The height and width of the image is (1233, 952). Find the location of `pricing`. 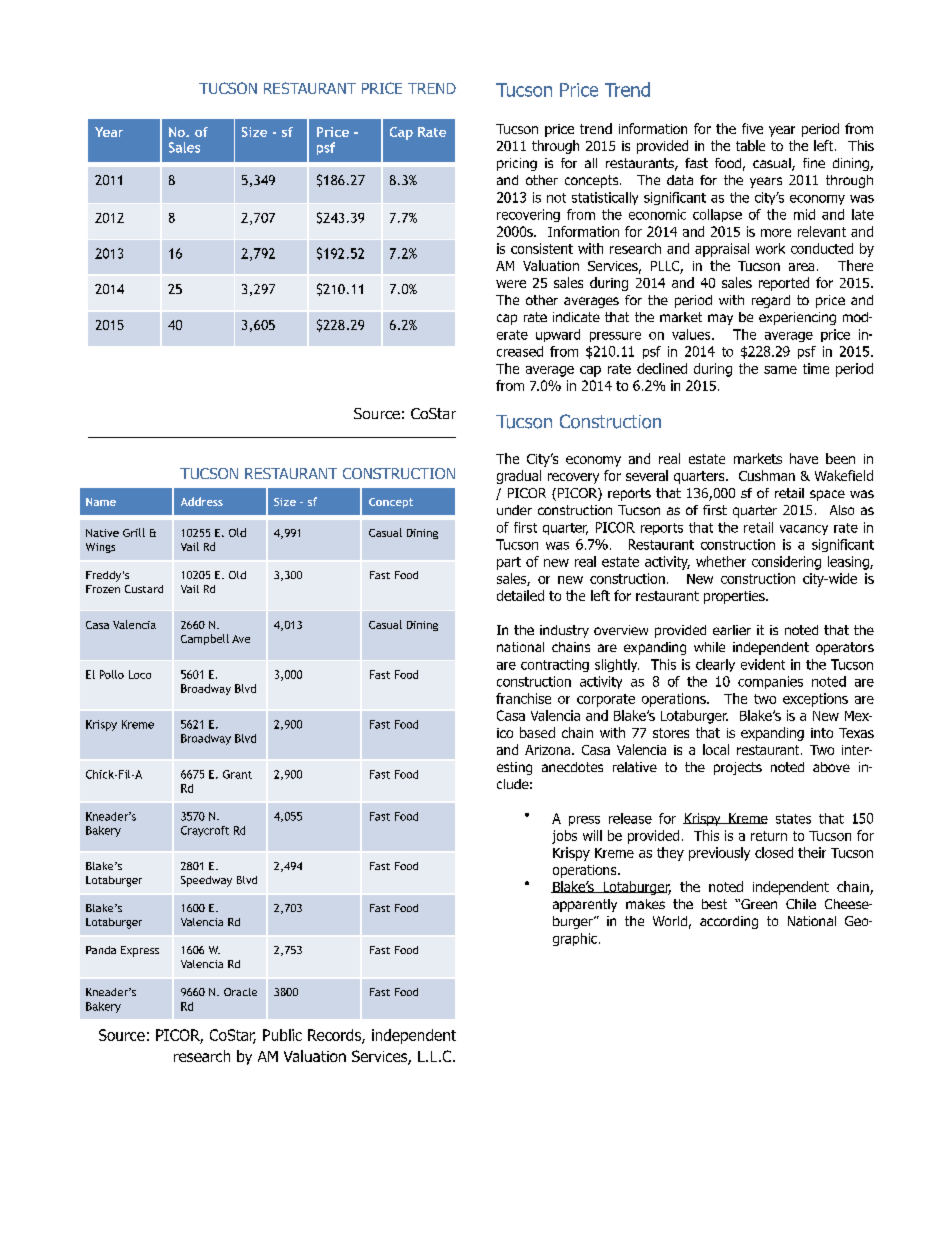

pricing is located at coordinates (517, 164).
